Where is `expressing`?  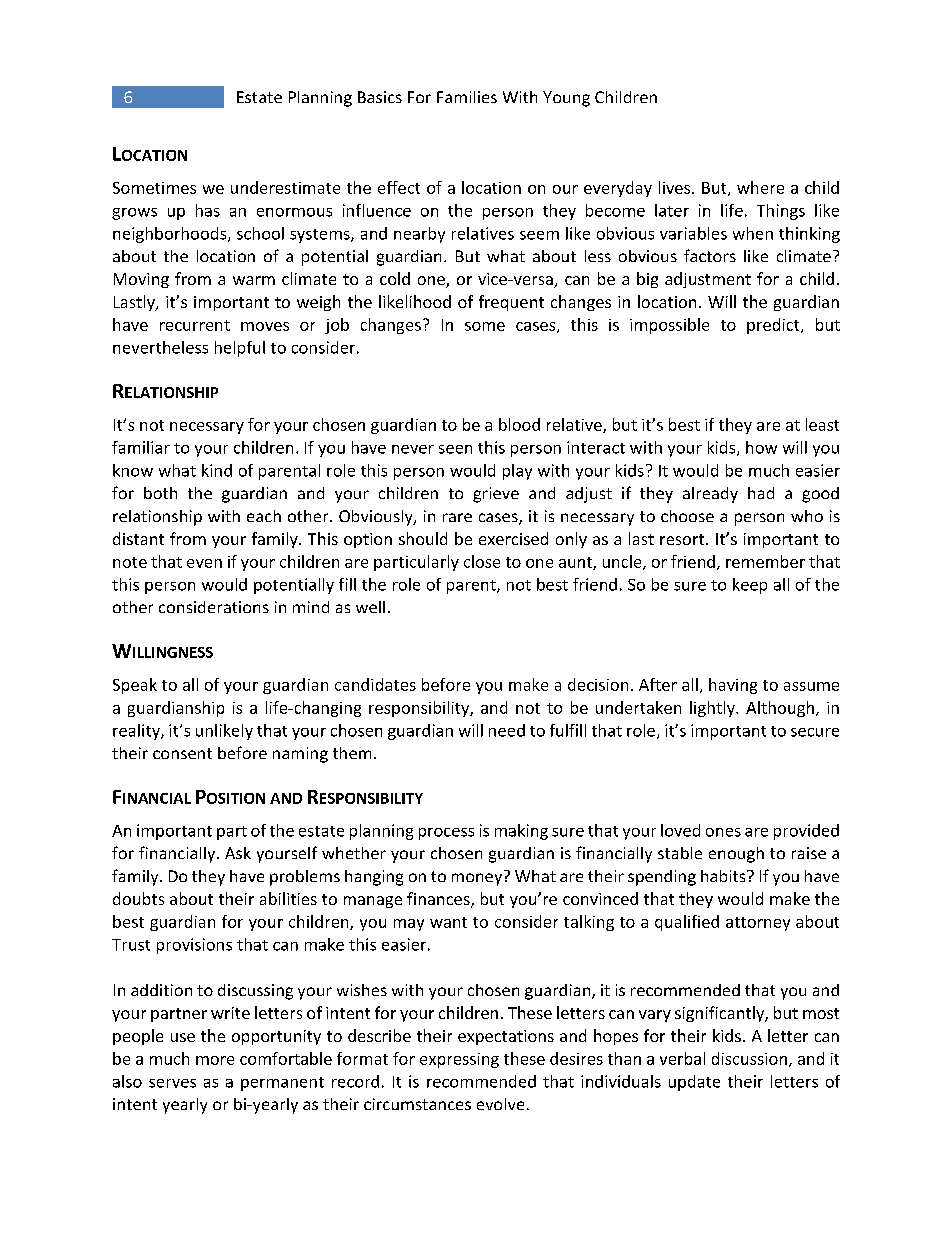 expressing is located at coordinates (459, 1060).
